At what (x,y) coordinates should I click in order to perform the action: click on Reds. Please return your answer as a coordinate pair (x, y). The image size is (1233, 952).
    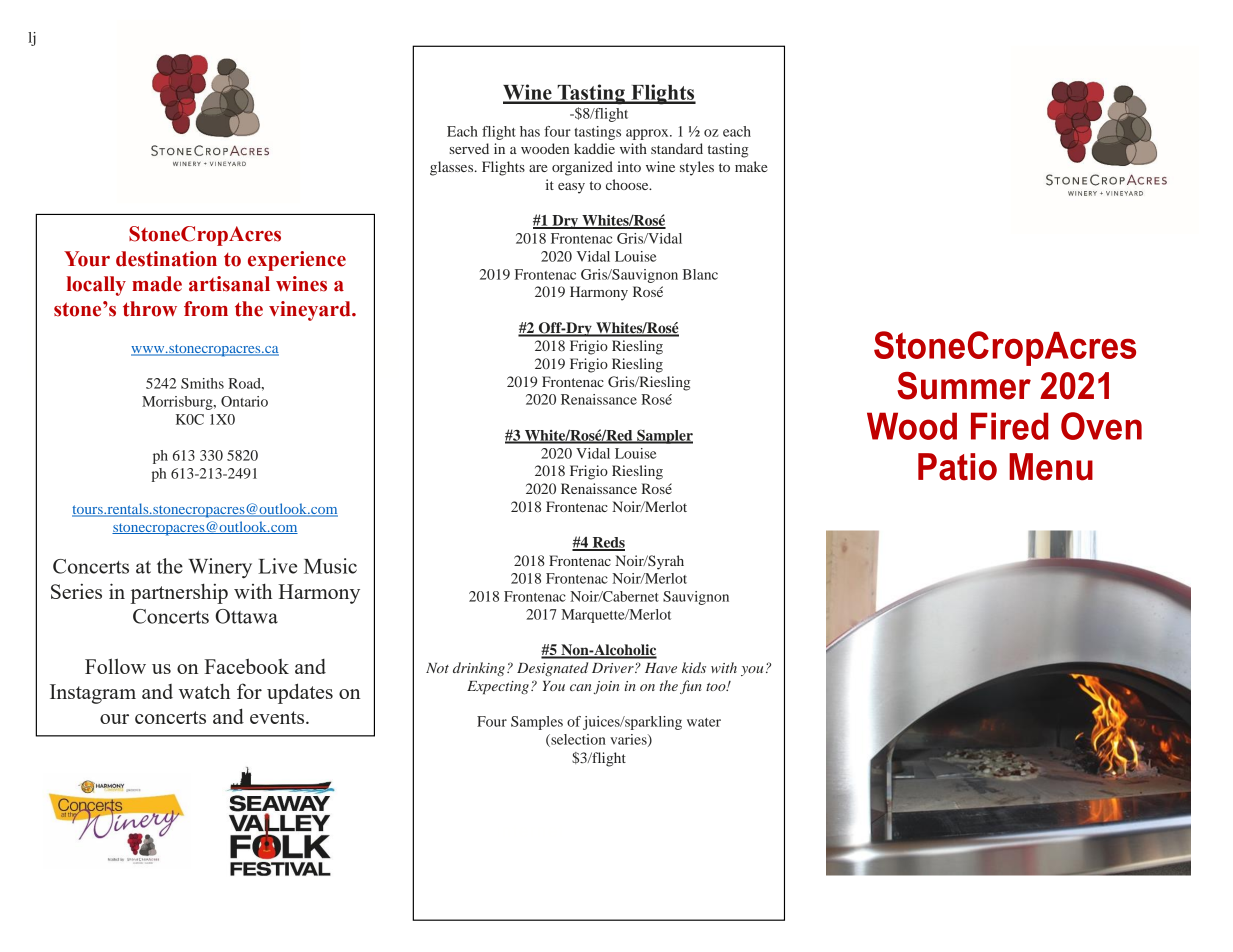
    Looking at the image, I should click on (607, 543).
